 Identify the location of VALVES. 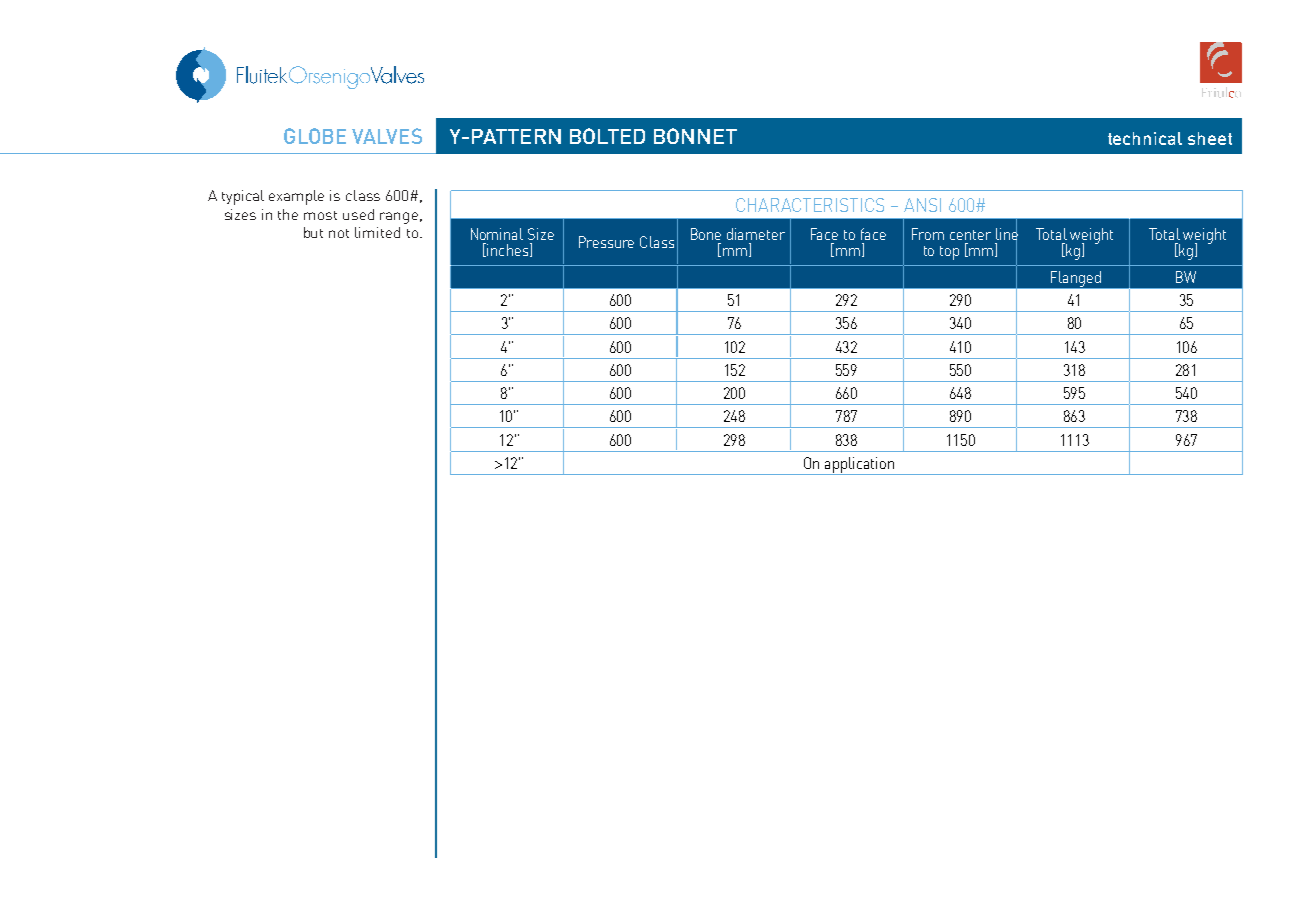
(387, 136).
